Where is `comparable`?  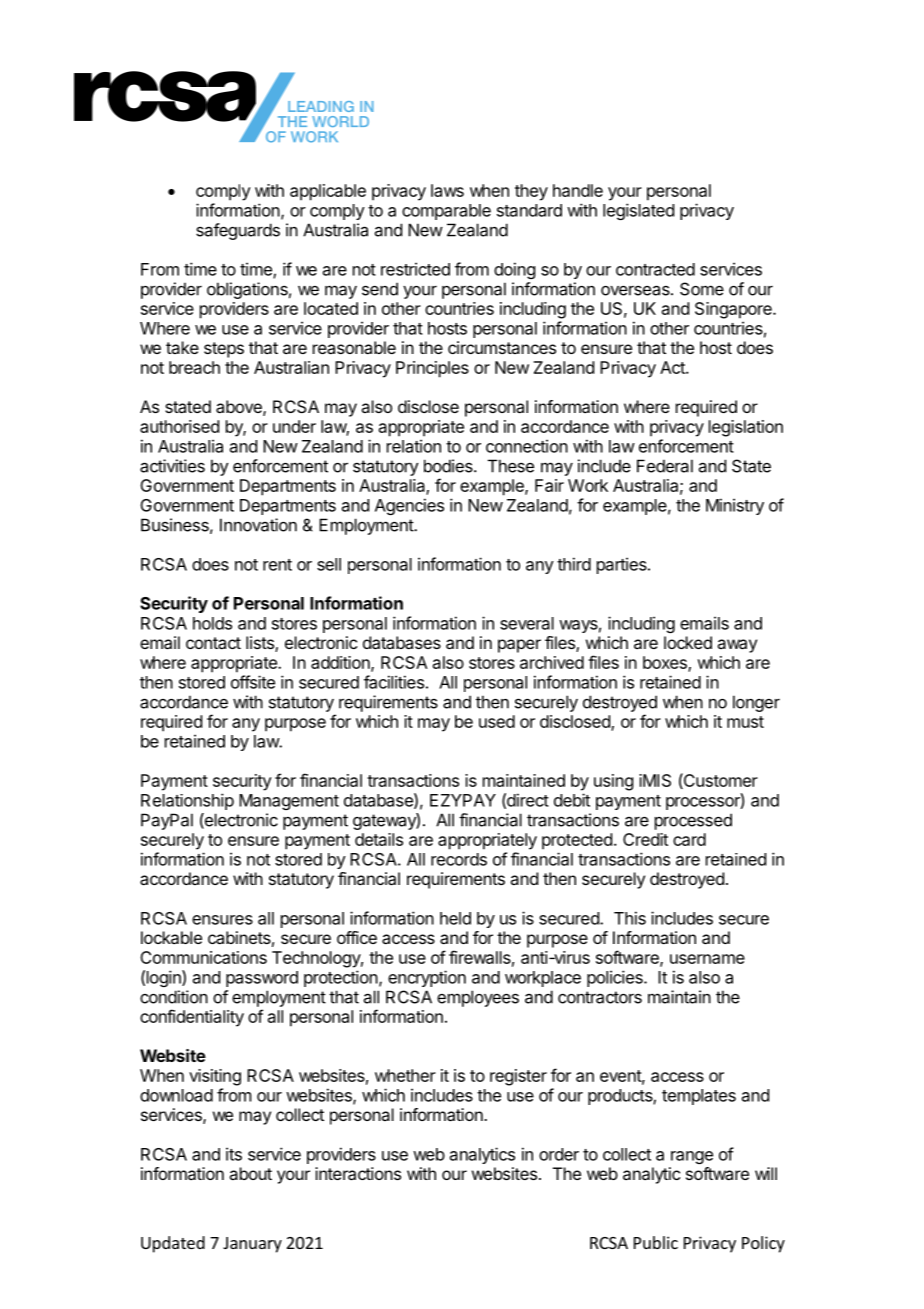
comparable is located at coordinates (446, 212).
